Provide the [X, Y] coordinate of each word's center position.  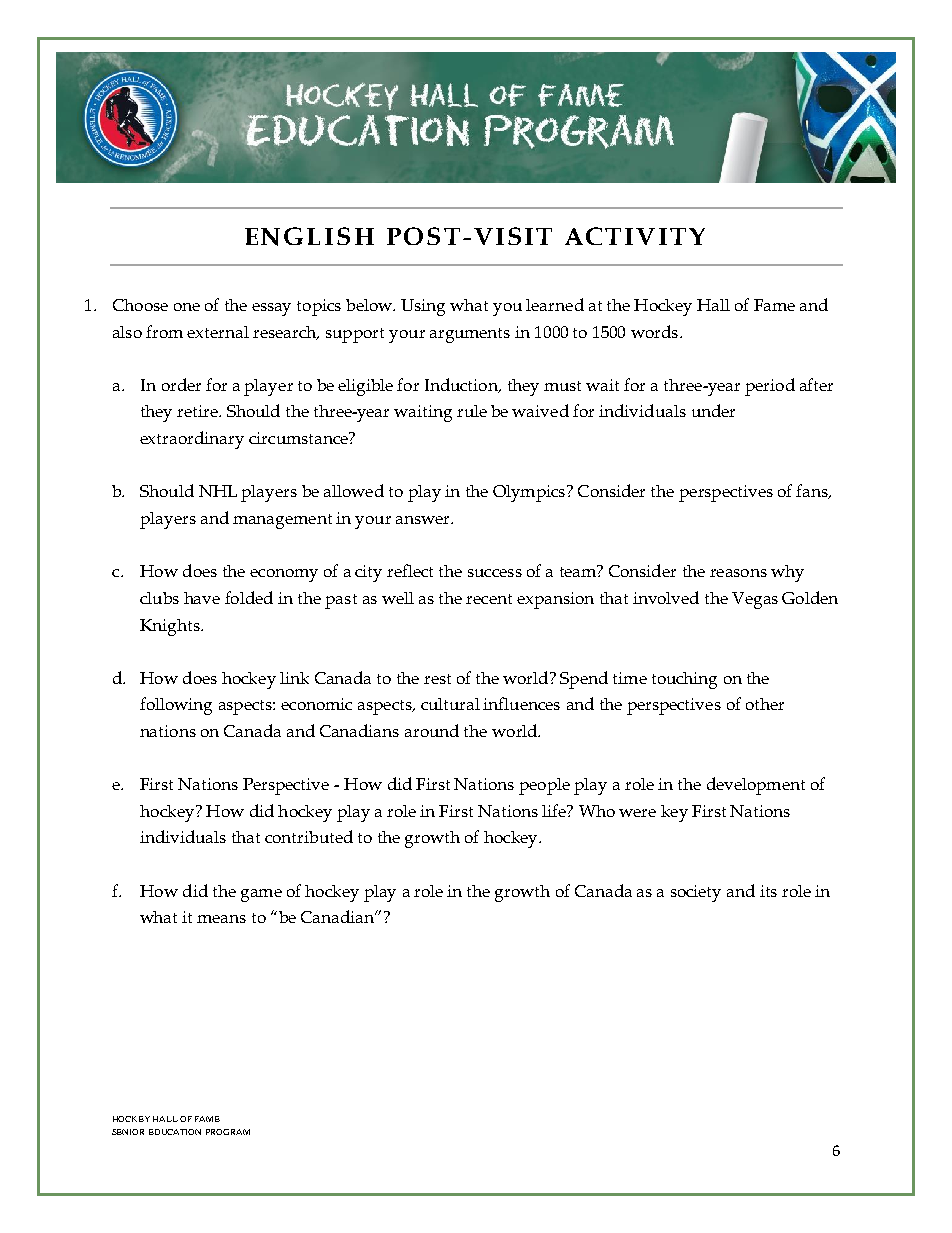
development [756, 786]
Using [423, 307]
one [187, 307]
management [282, 521]
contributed [309, 836]
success [495, 573]
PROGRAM [228, 1132]
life [555, 810]
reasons [738, 573]
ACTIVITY [635, 236]
